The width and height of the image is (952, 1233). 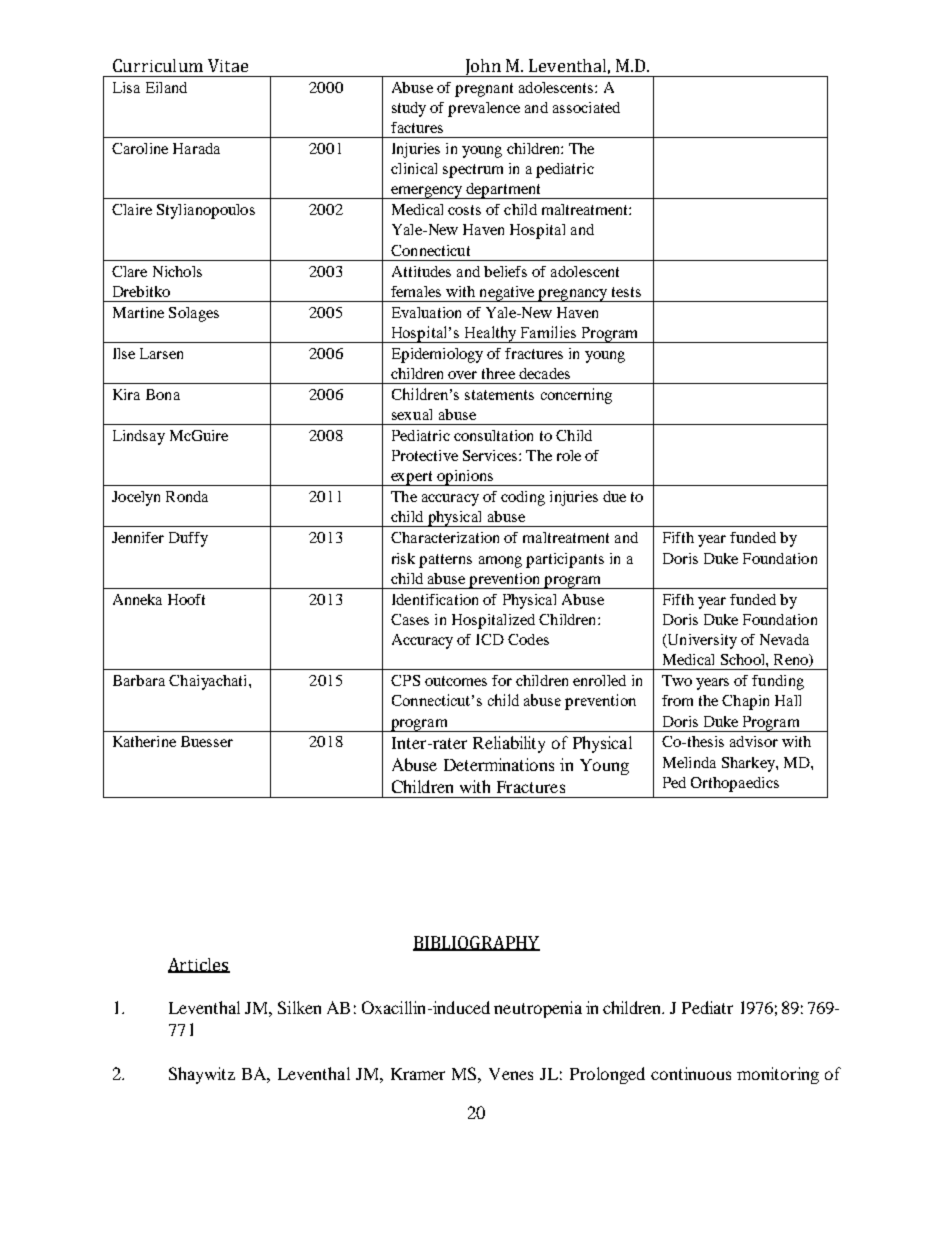 I want to click on sexual, so click(x=412, y=414).
